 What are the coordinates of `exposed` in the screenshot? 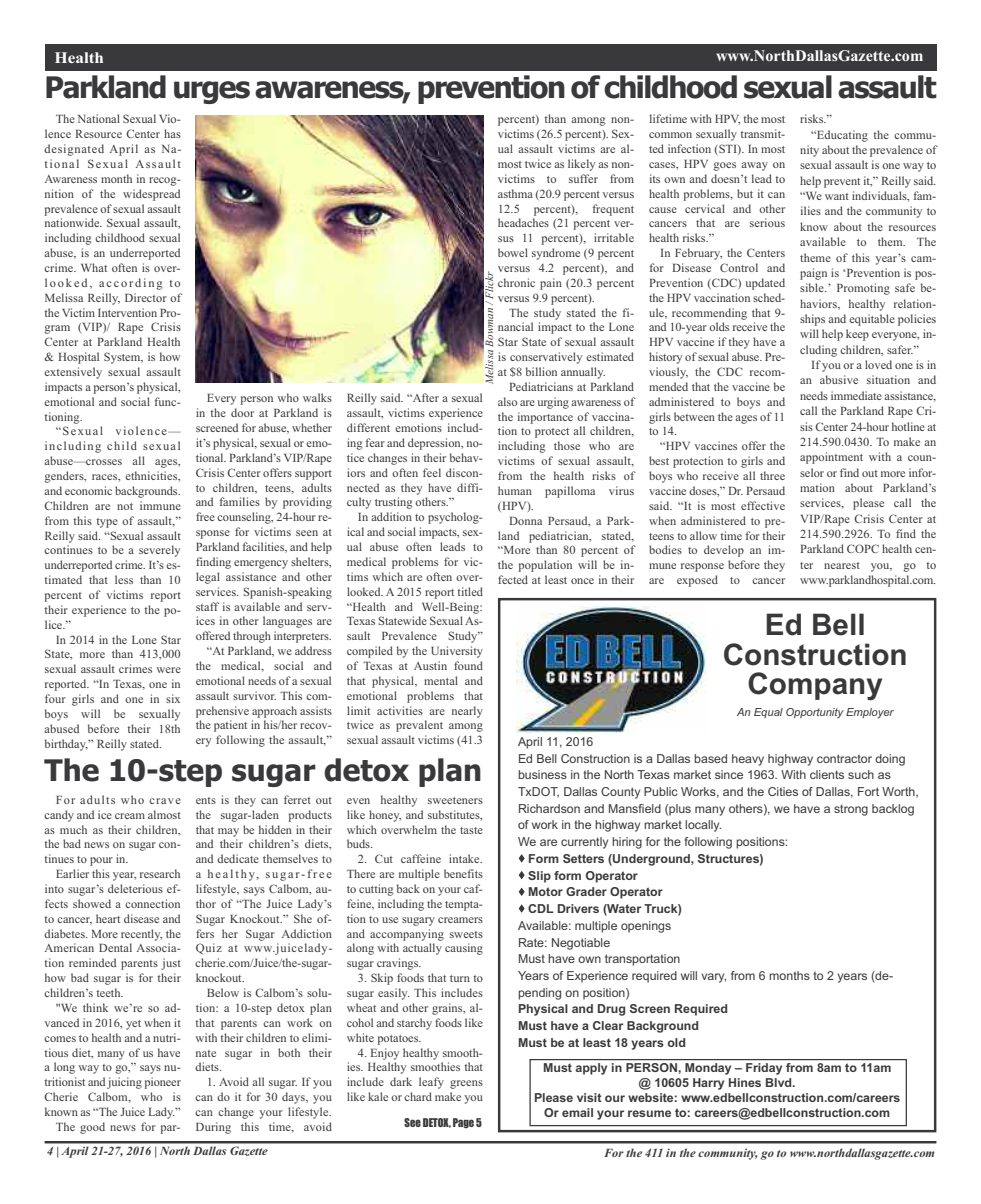 It's located at (697, 581).
